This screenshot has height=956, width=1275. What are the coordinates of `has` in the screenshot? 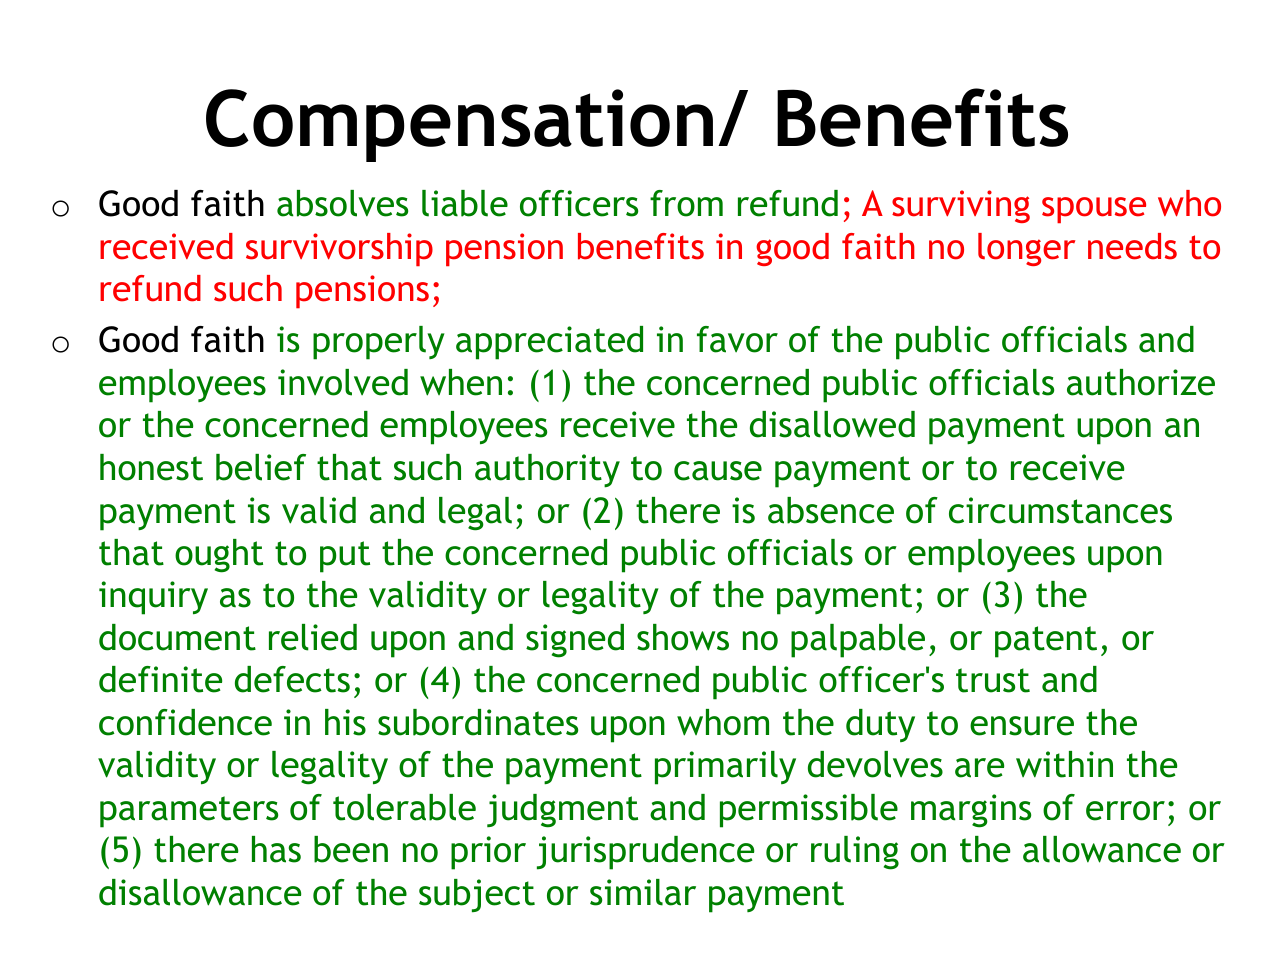 It's located at (276, 849).
